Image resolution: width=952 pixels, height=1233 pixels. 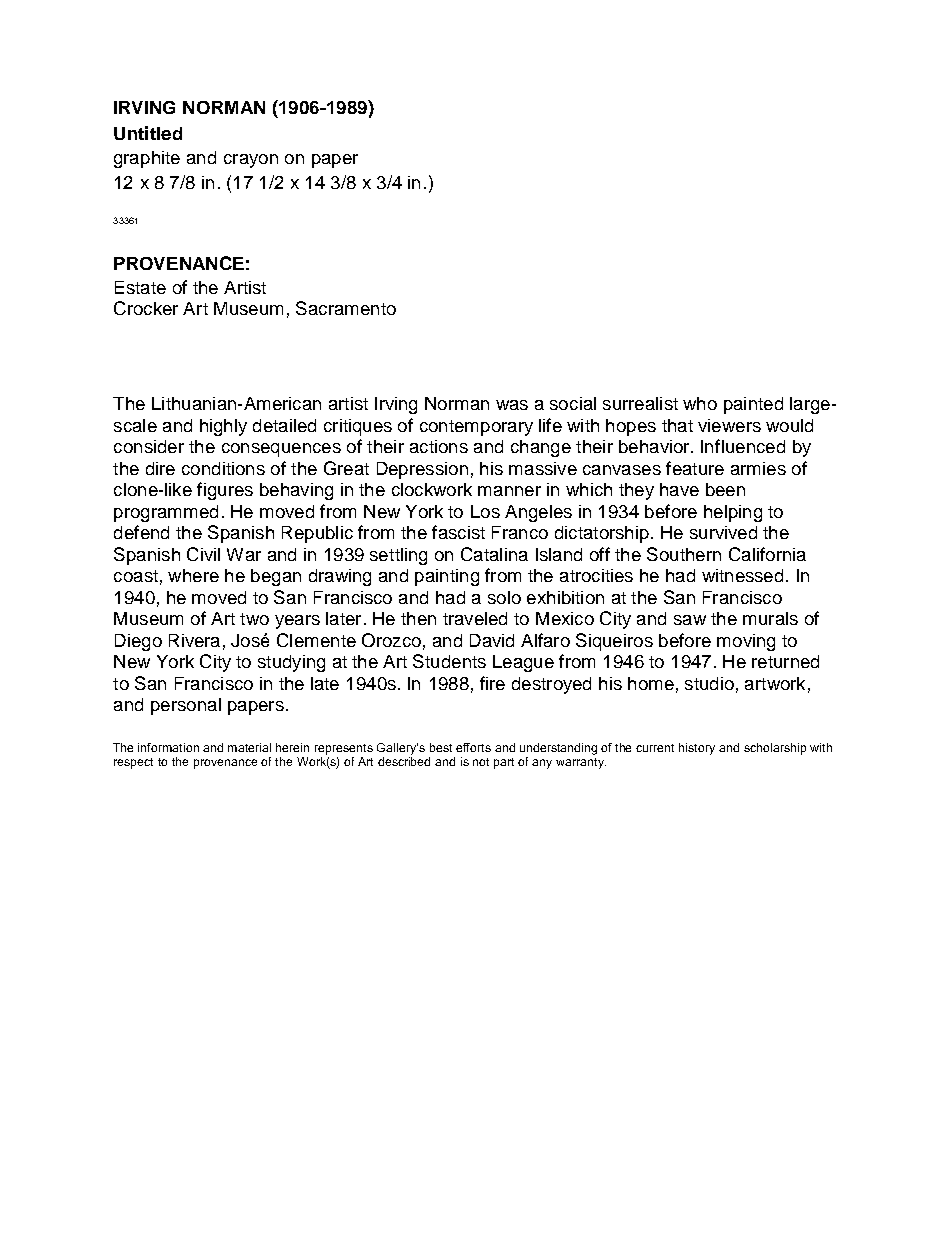 I want to click on graphite, so click(x=147, y=159).
